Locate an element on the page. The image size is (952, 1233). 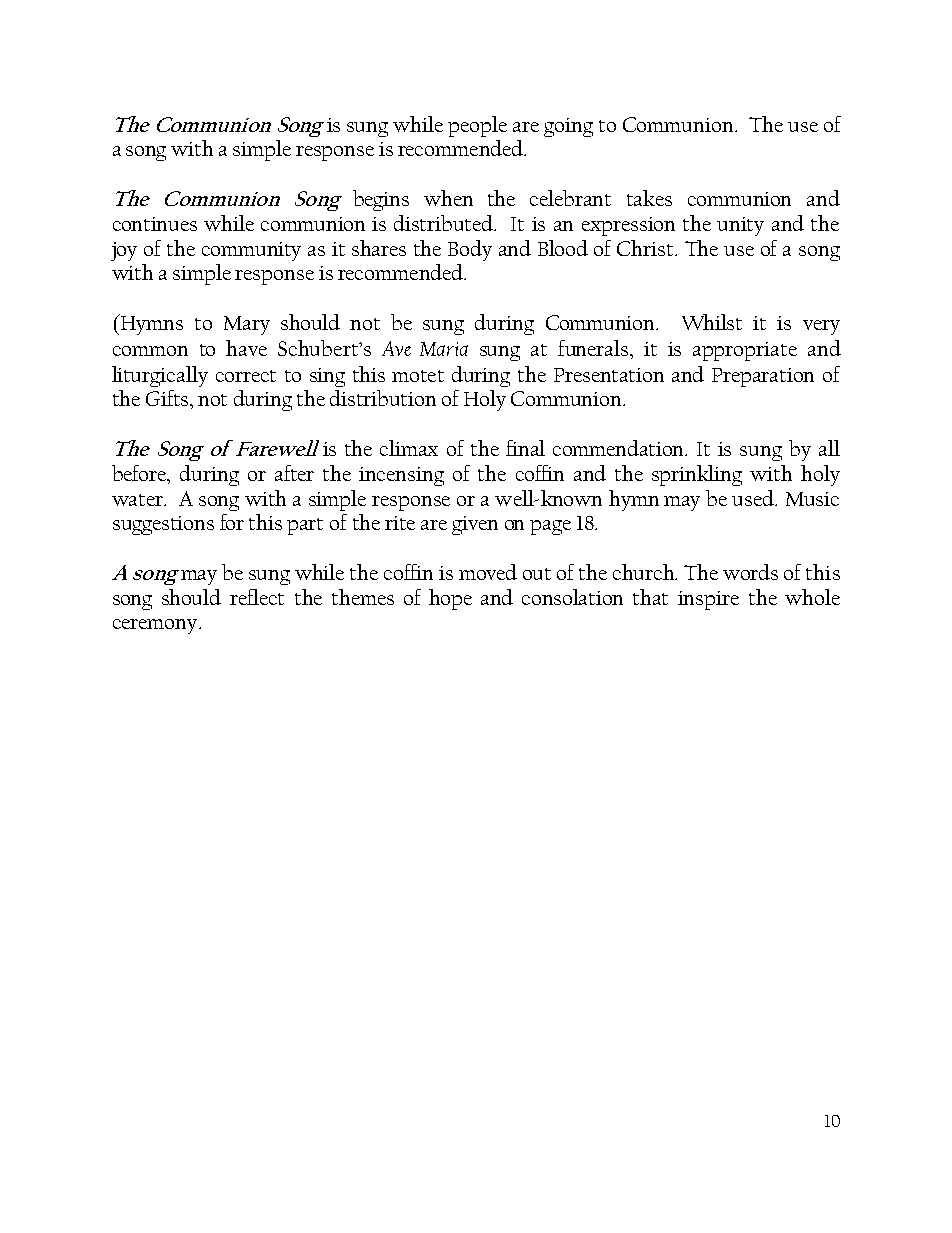
continues is located at coordinates (155, 224).
